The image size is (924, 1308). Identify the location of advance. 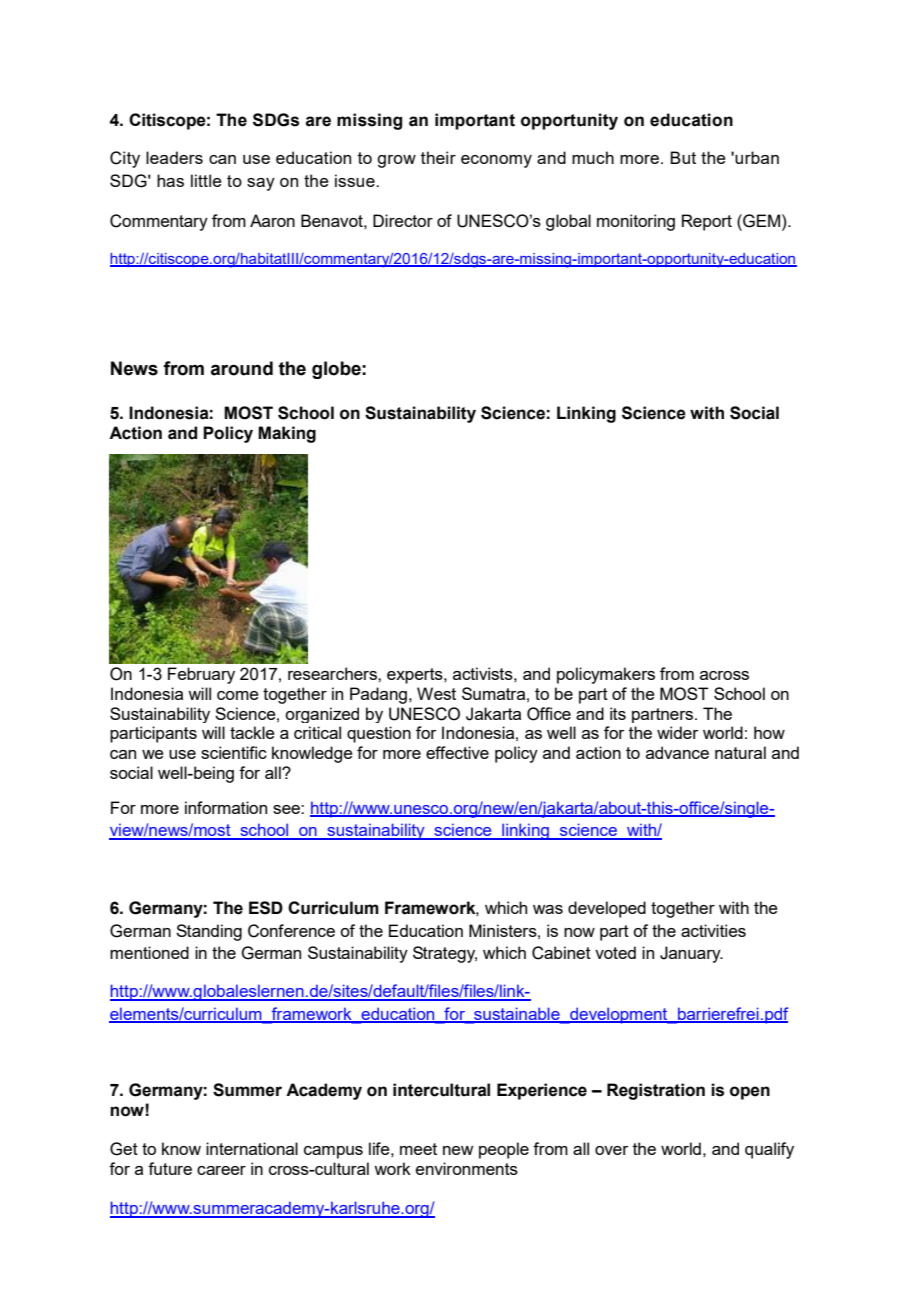
(677, 752).
